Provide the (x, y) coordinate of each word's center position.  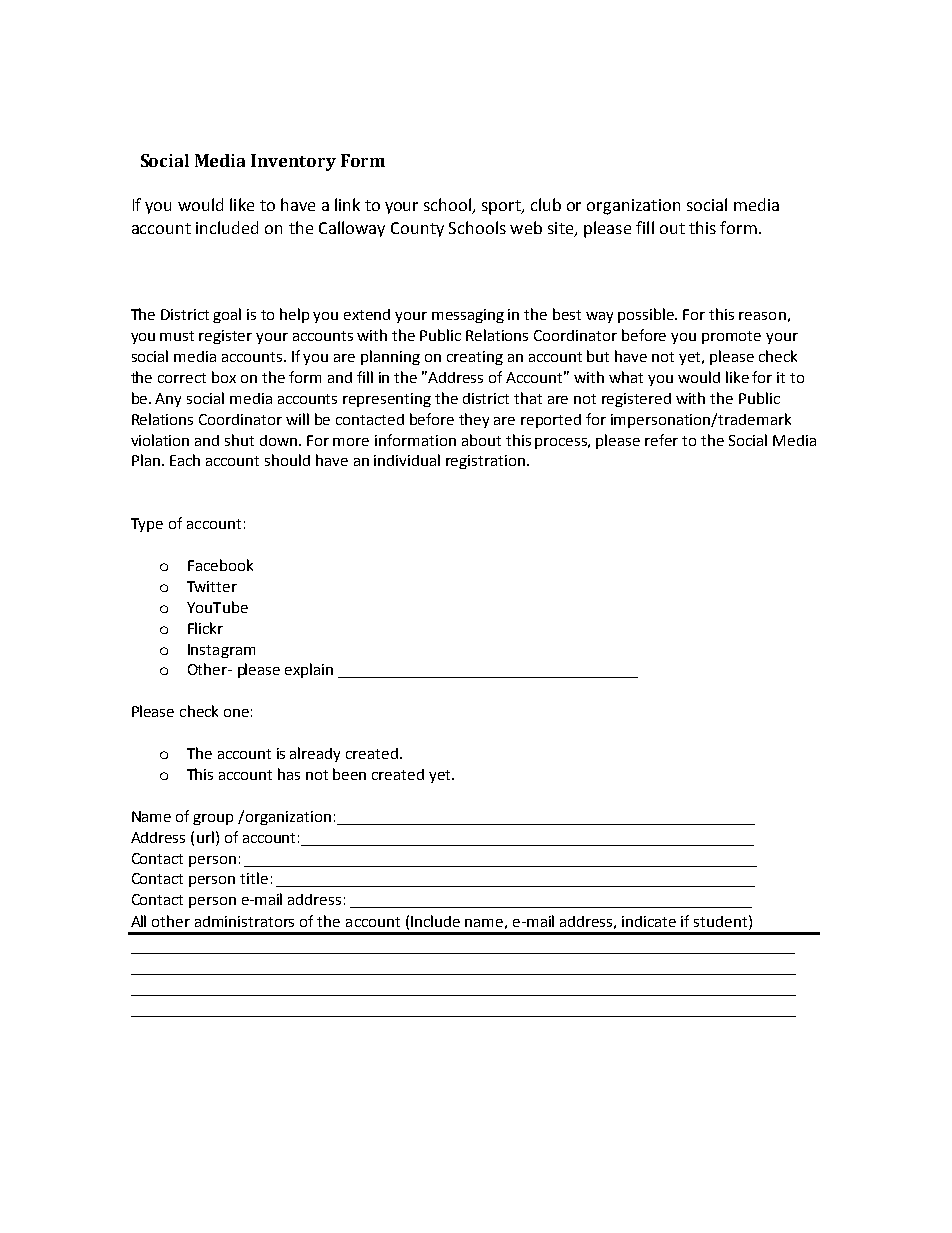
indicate (649, 921)
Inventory (293, 162)
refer (661, 440)
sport (502, 207)
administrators (244, 921)
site (562, 229)
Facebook (220, 565)
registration (485, 462)
